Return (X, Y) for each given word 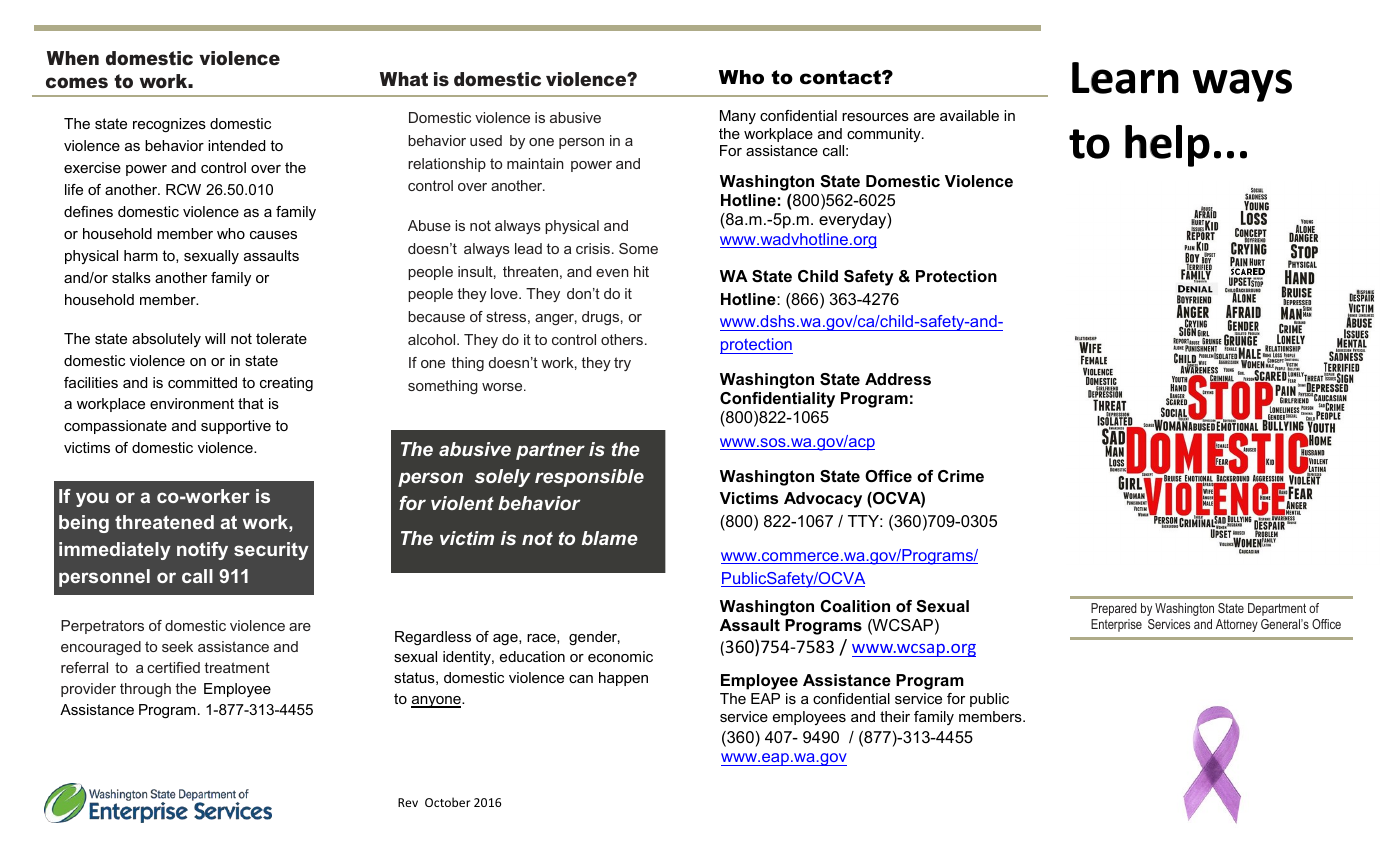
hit (641, 271)
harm (141, 255)
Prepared (1114, 609)
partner (550, 451)
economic (620, 656)
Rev (408, 802)
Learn (1125, 78)
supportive (236, 427)
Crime (961, 476)
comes (77, 82)
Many (738, 117)
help (1167, 146)
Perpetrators (102, 627)
